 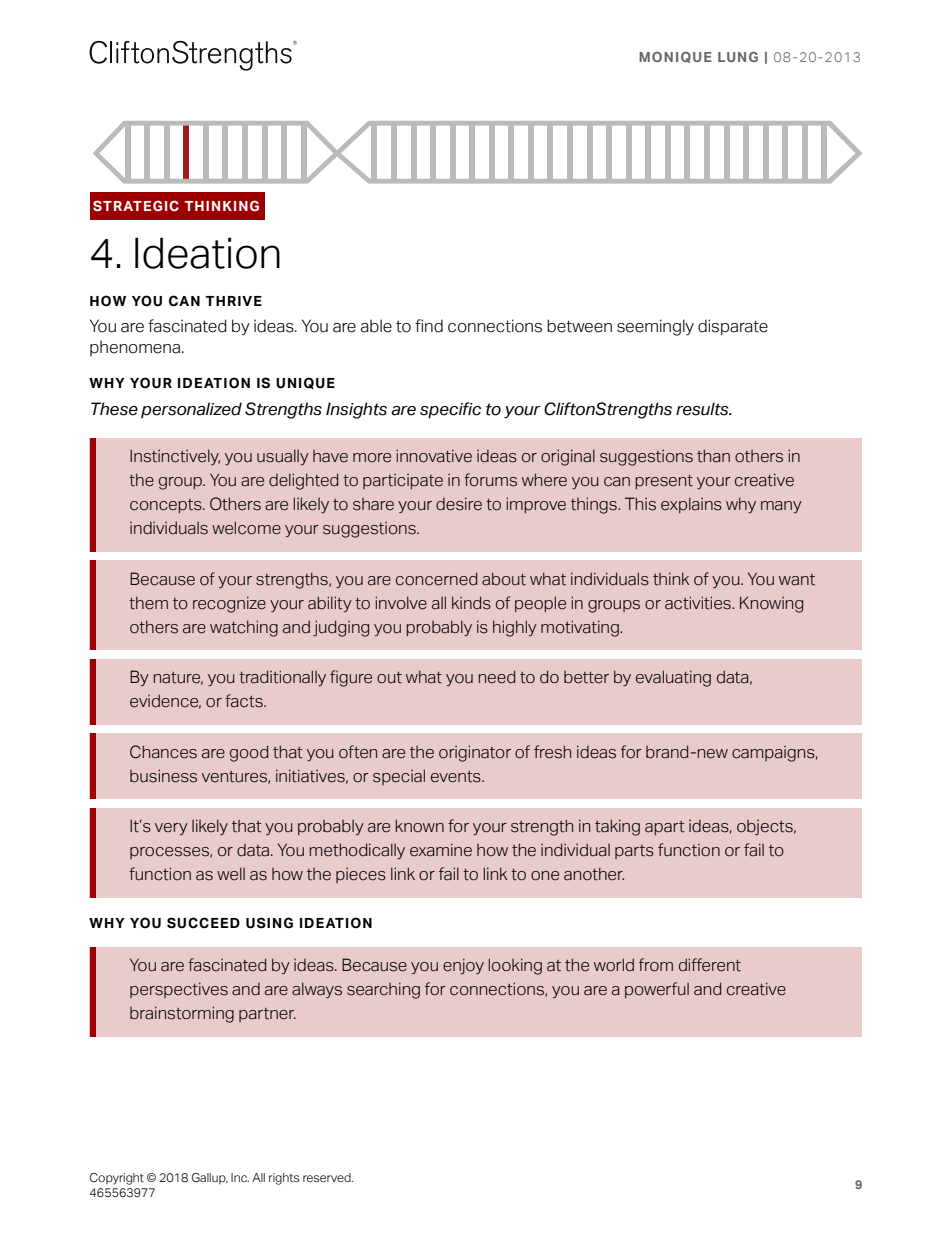 What do you see at coordinates (234, 301) in the screenshot?
I see `THRIVE` at bounding box center [234, 301].
